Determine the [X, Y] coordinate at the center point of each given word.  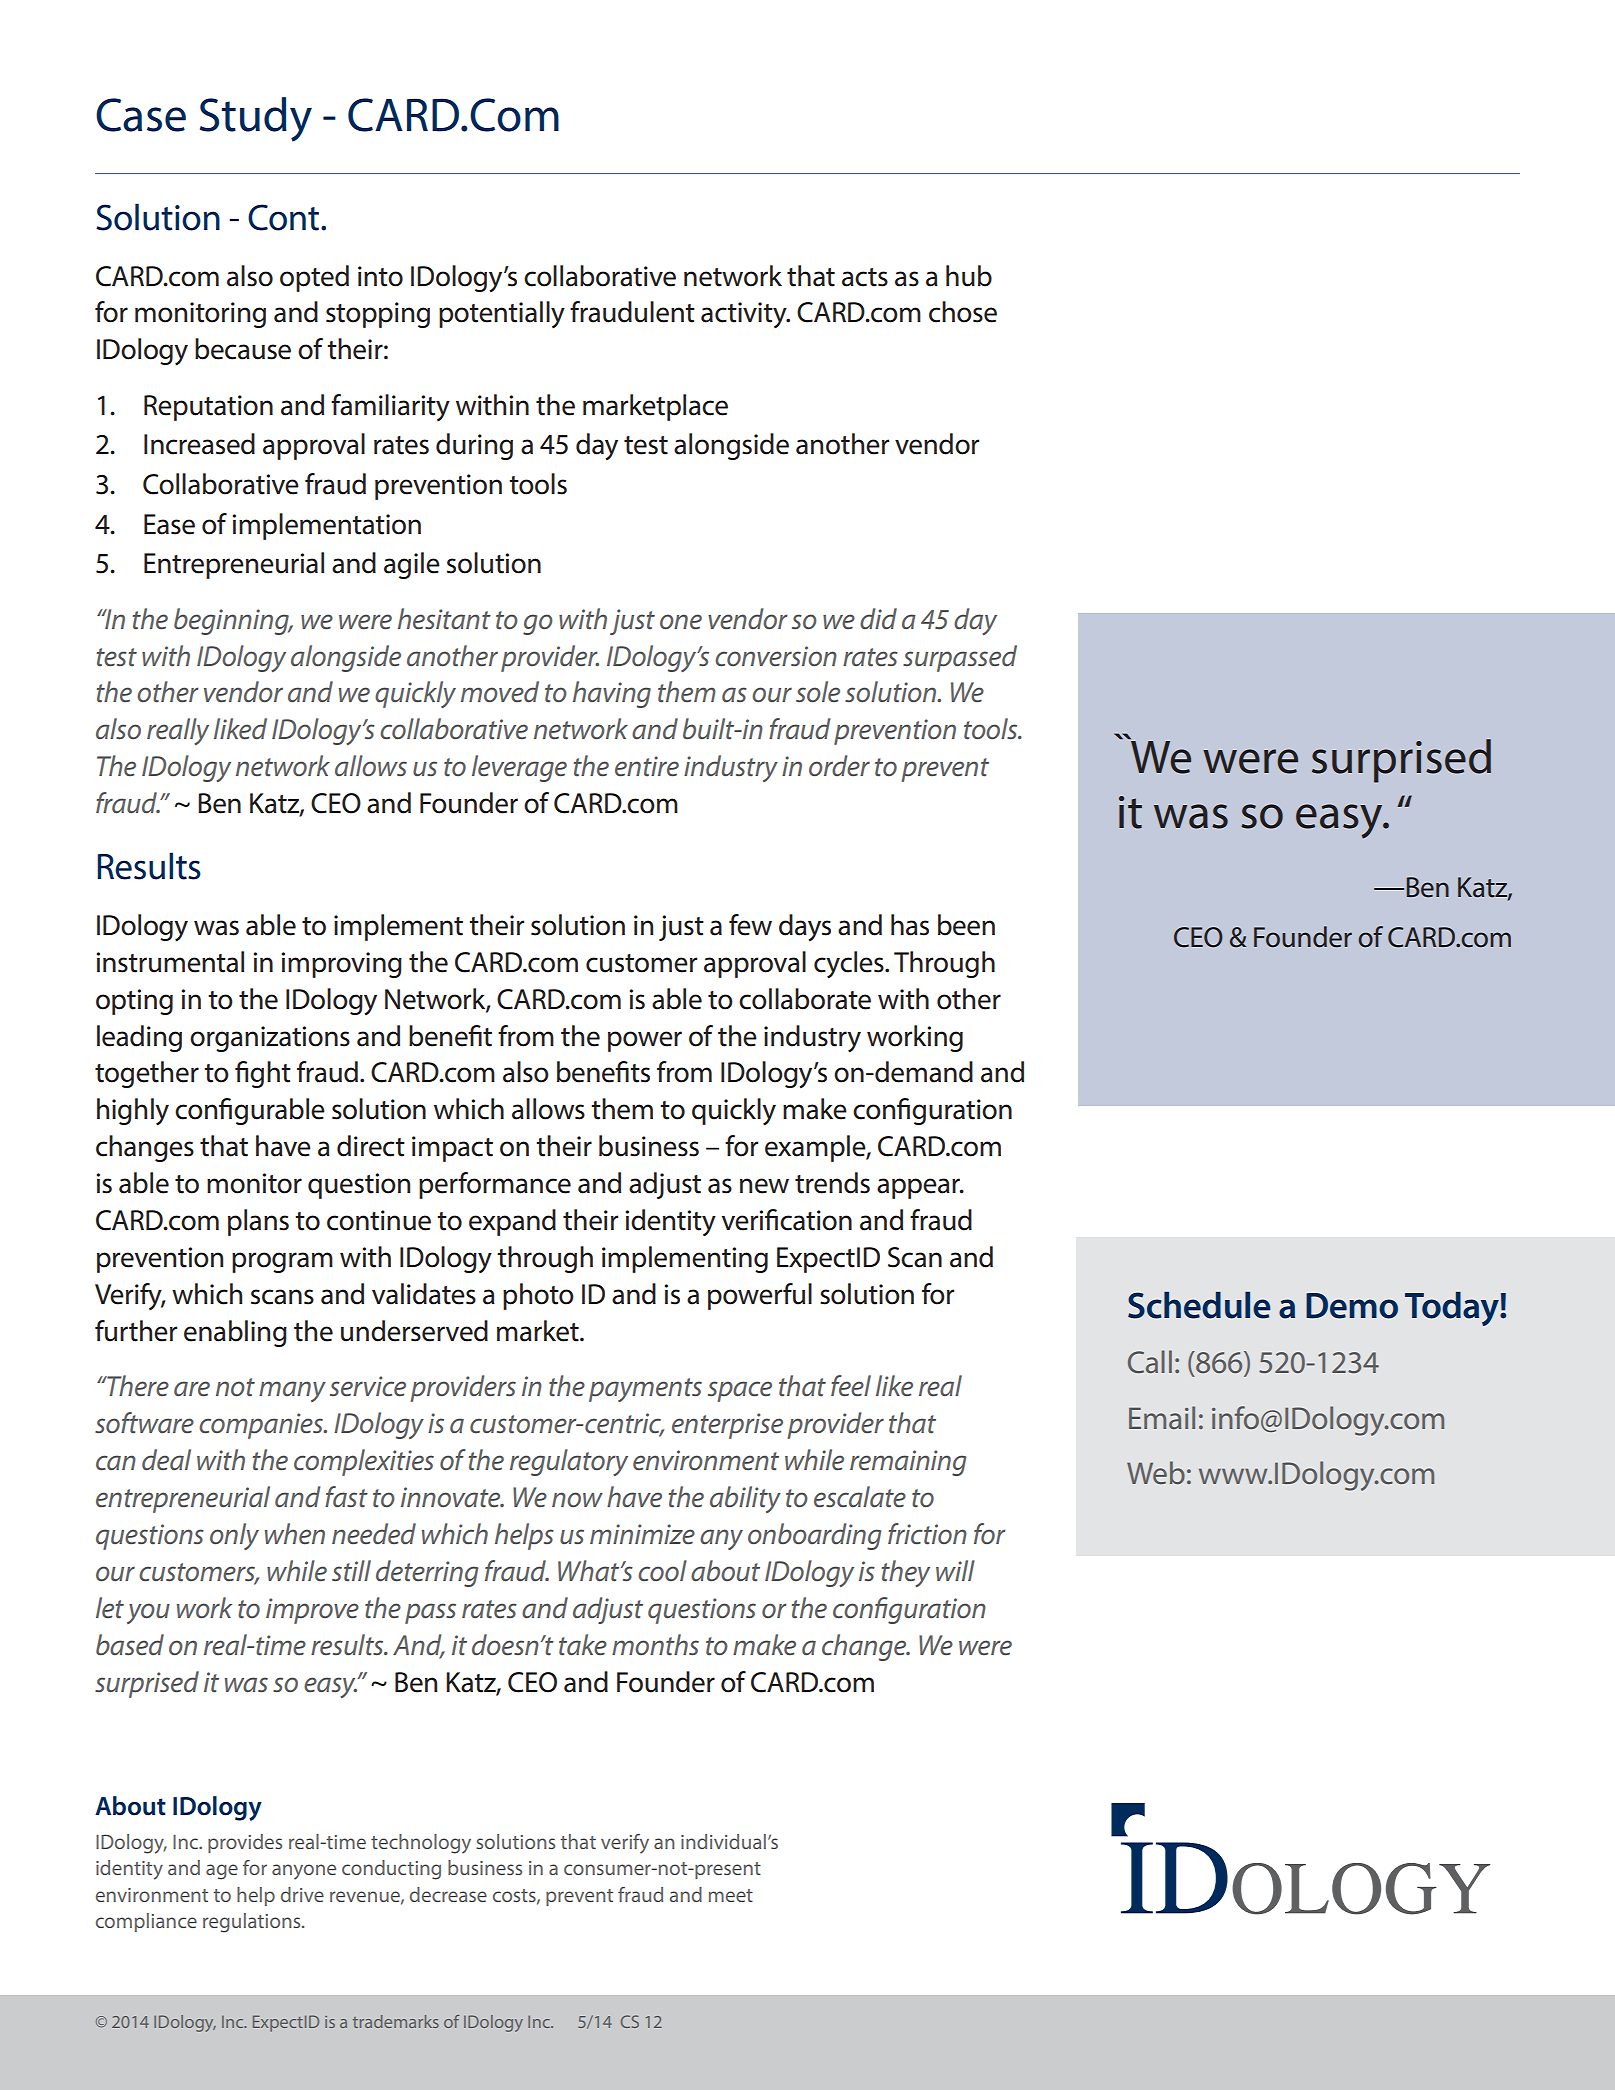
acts [865, 277]
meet [731, 1895]
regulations [253, 1923]
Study [256, 119]
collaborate [805, 999]
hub [969, 276]
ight [263, 1074]
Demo [1352, 1306]
